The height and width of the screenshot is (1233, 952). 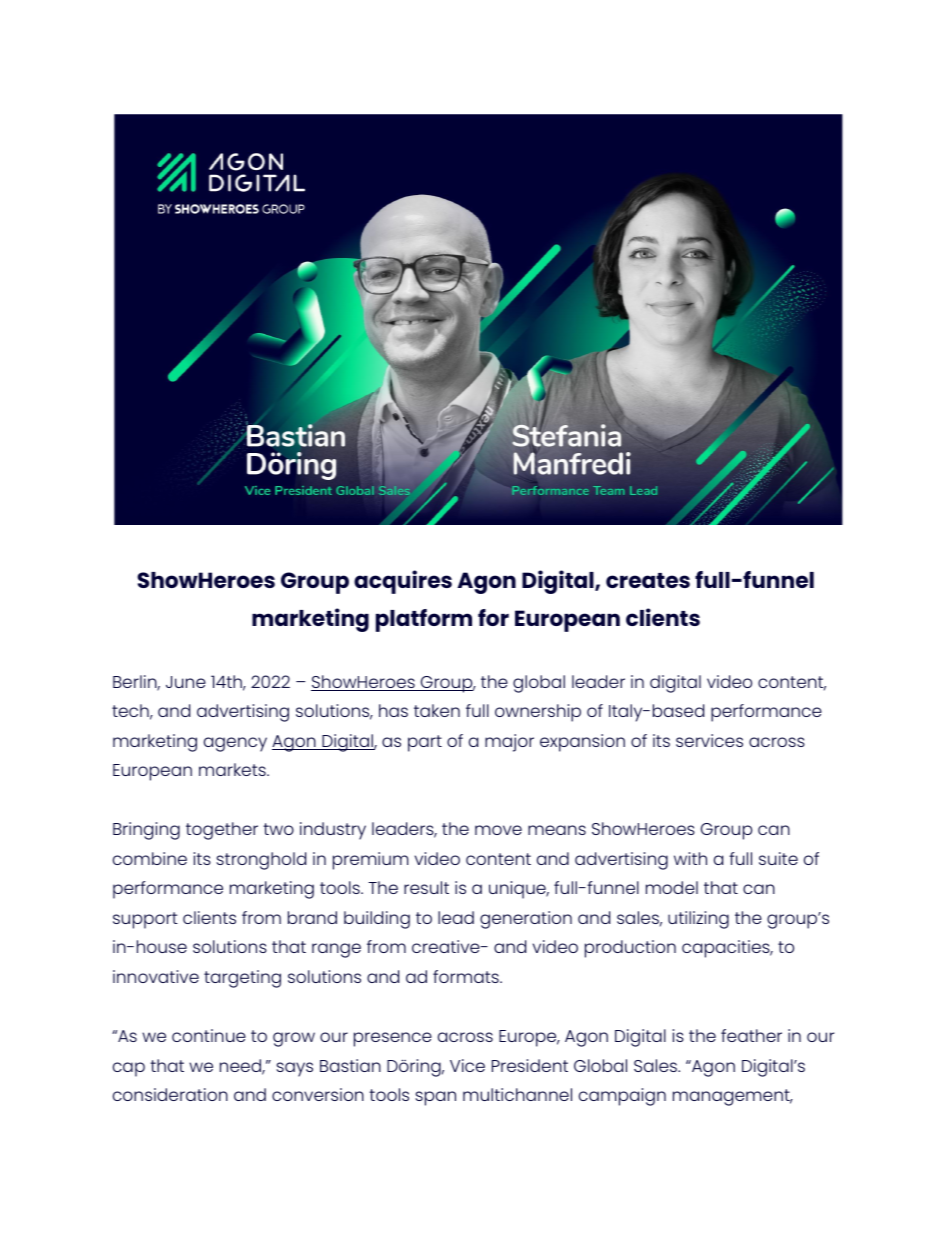 I want to click on creates, so click(x=648, y=580).
